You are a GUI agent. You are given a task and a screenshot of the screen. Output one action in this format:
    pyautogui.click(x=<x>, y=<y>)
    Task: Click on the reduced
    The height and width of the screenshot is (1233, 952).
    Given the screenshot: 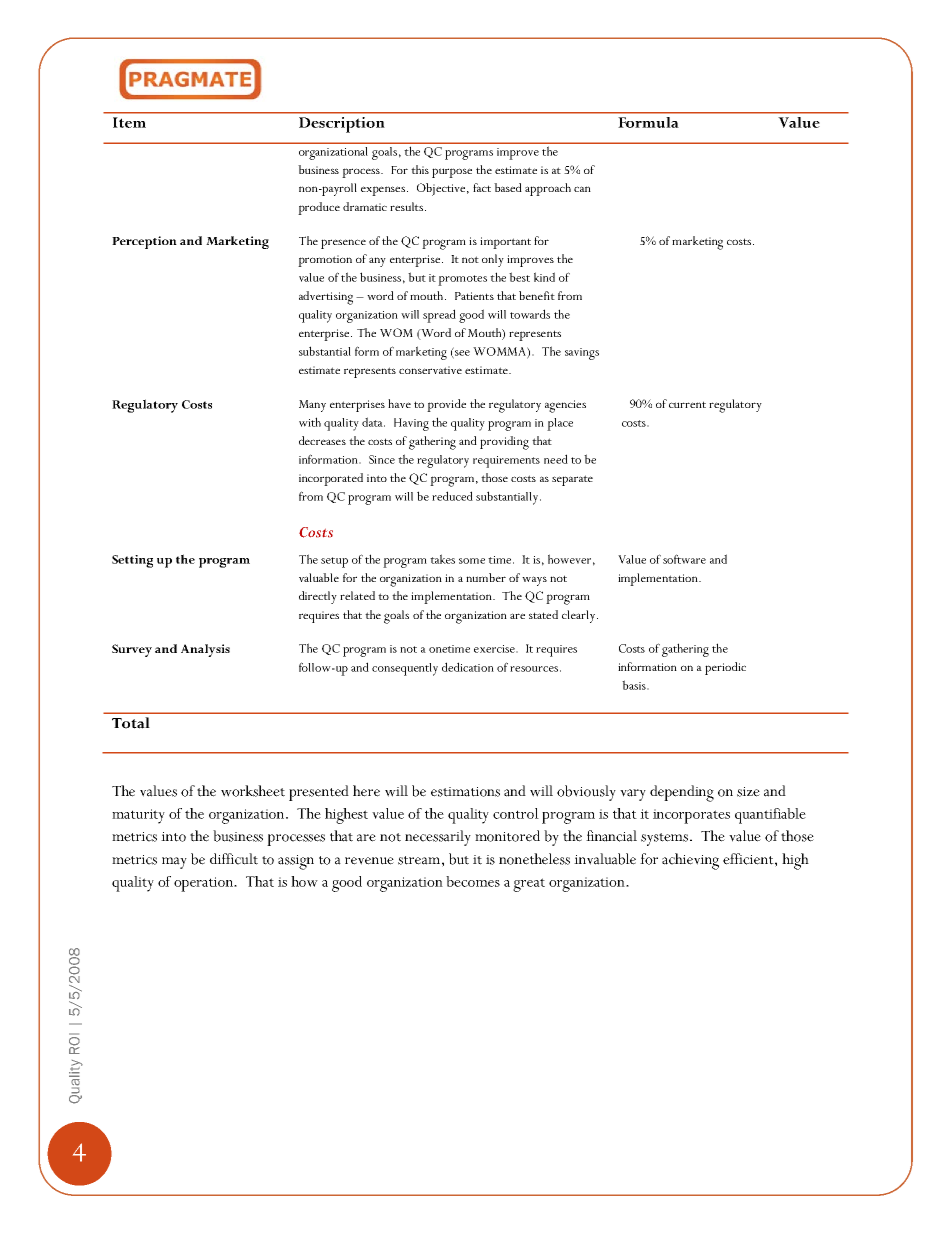 What is the action you would take?
    pyautogui.click(x=452, y=496)
